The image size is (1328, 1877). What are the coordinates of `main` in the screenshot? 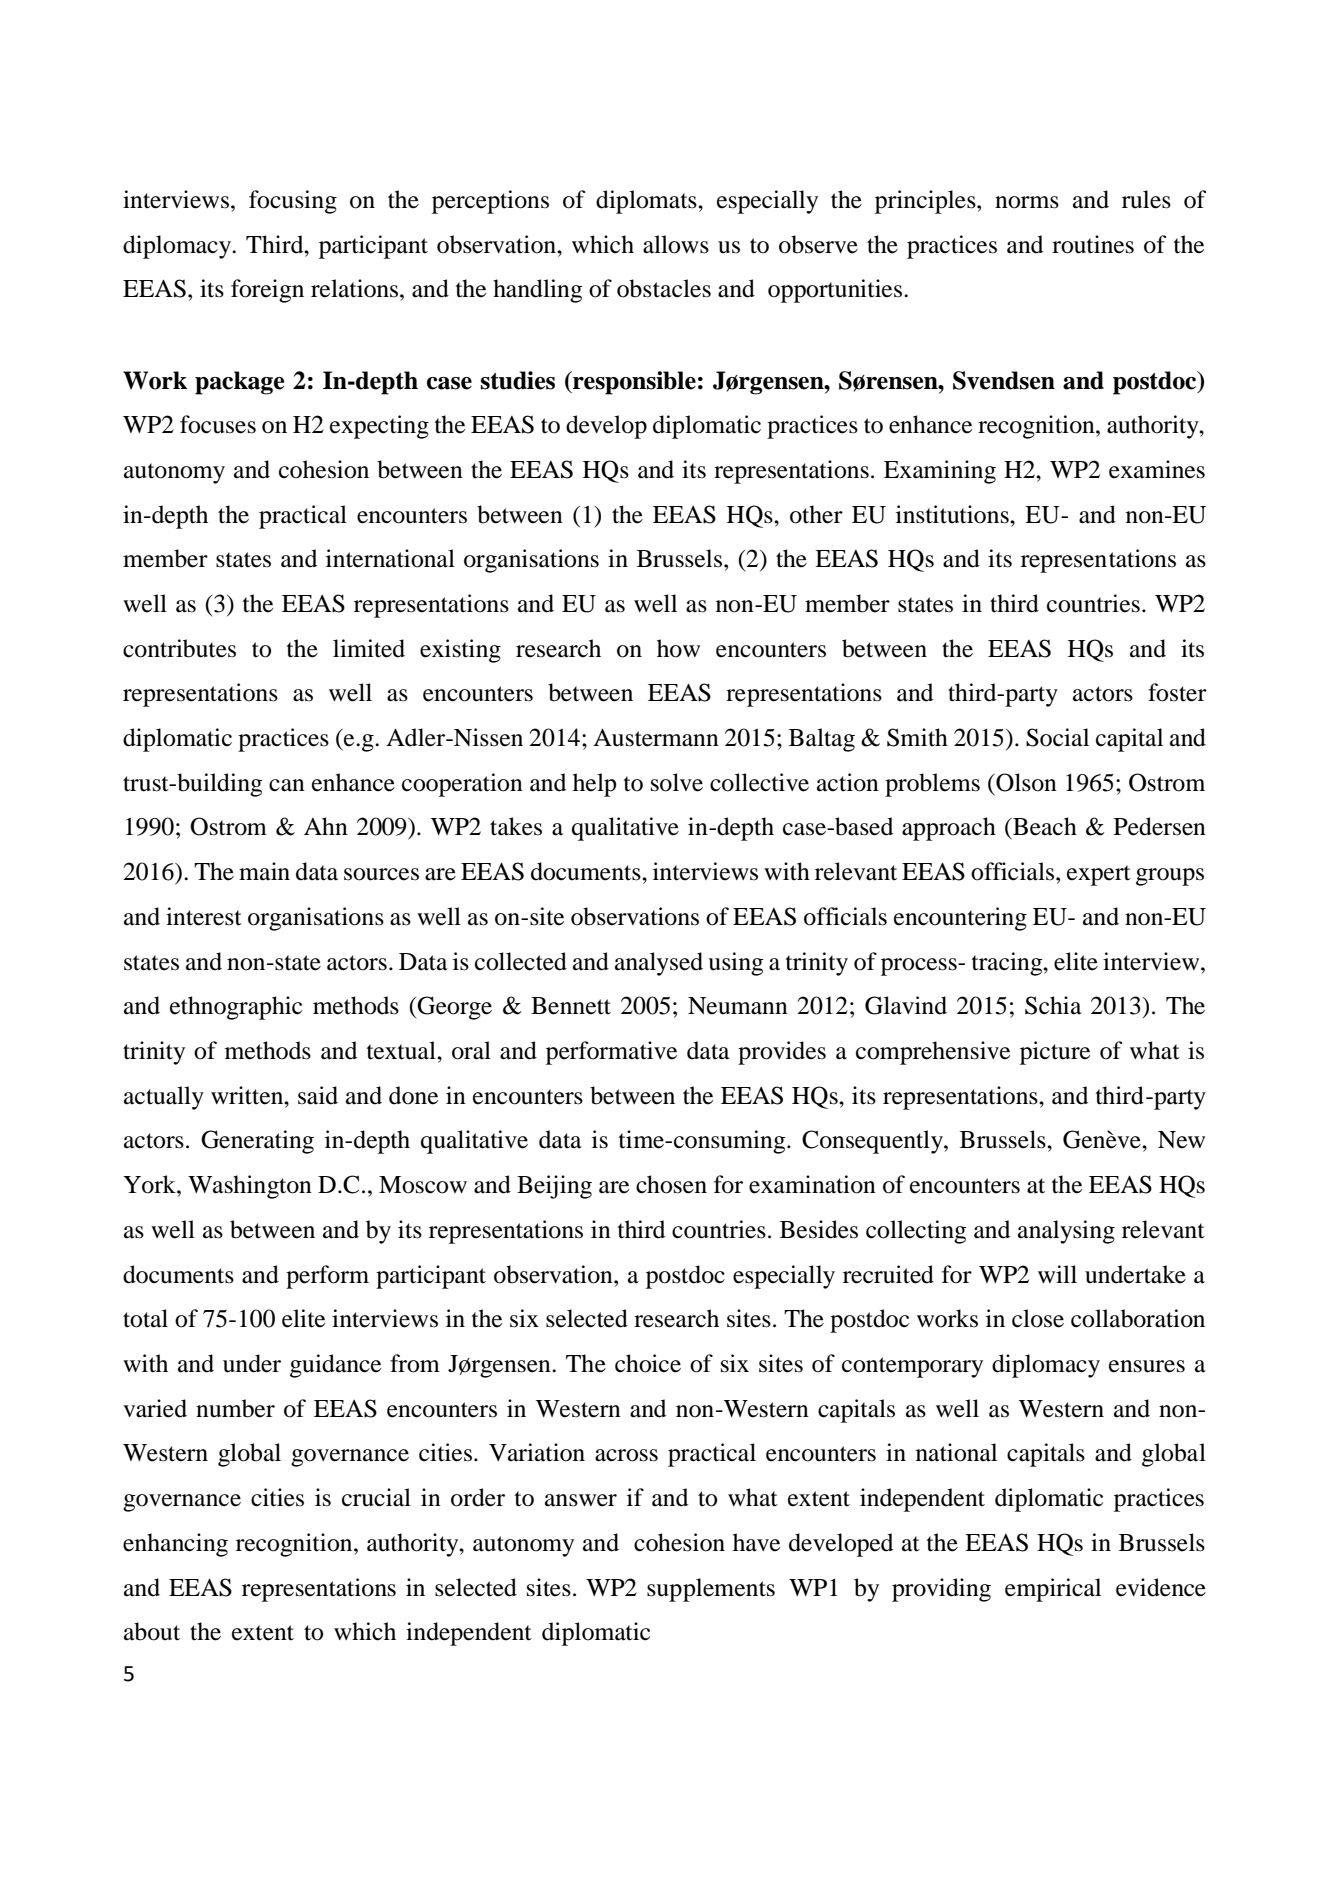 It's located at (264, 871).
